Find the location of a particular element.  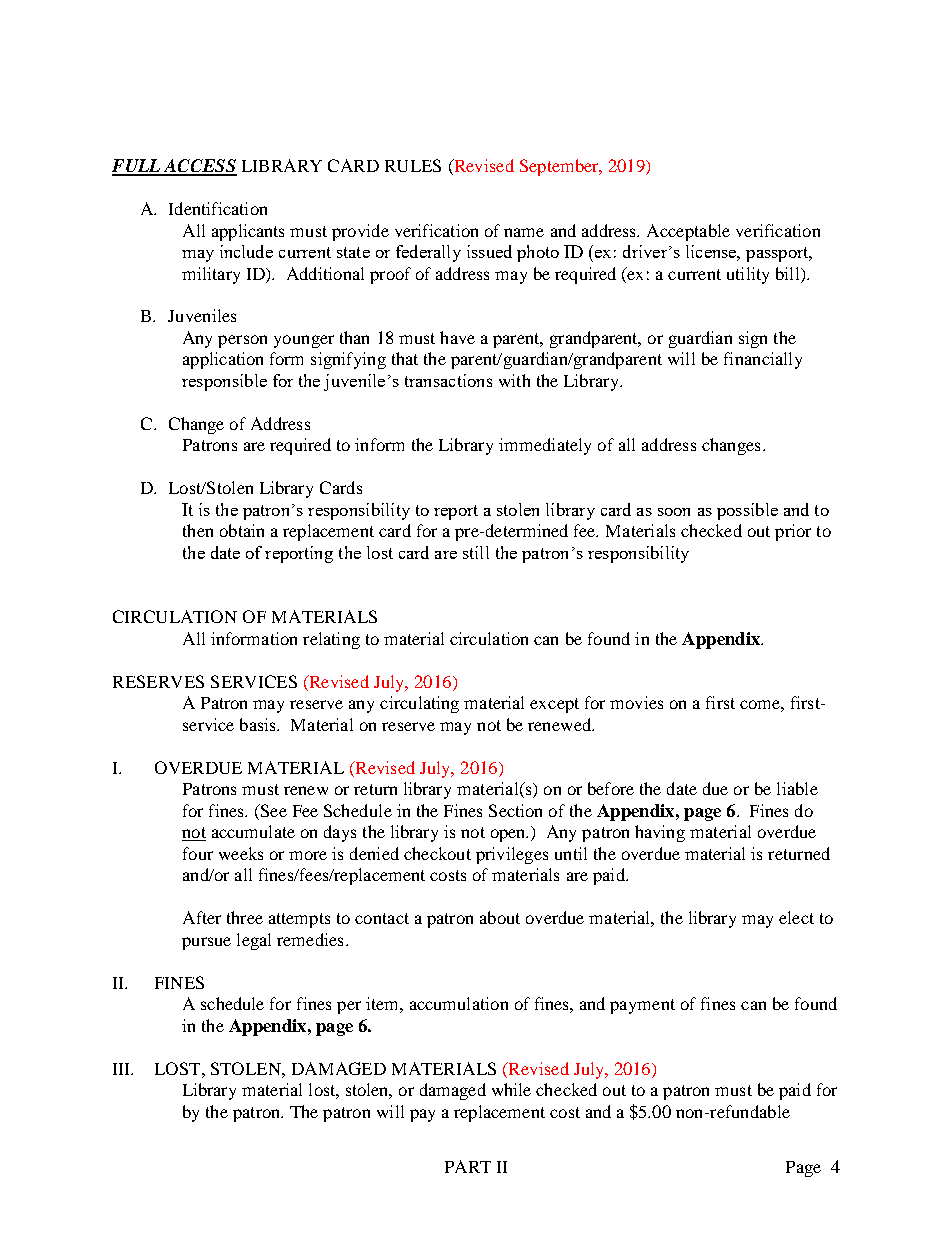

III is located at coordinates (123, 1069).
